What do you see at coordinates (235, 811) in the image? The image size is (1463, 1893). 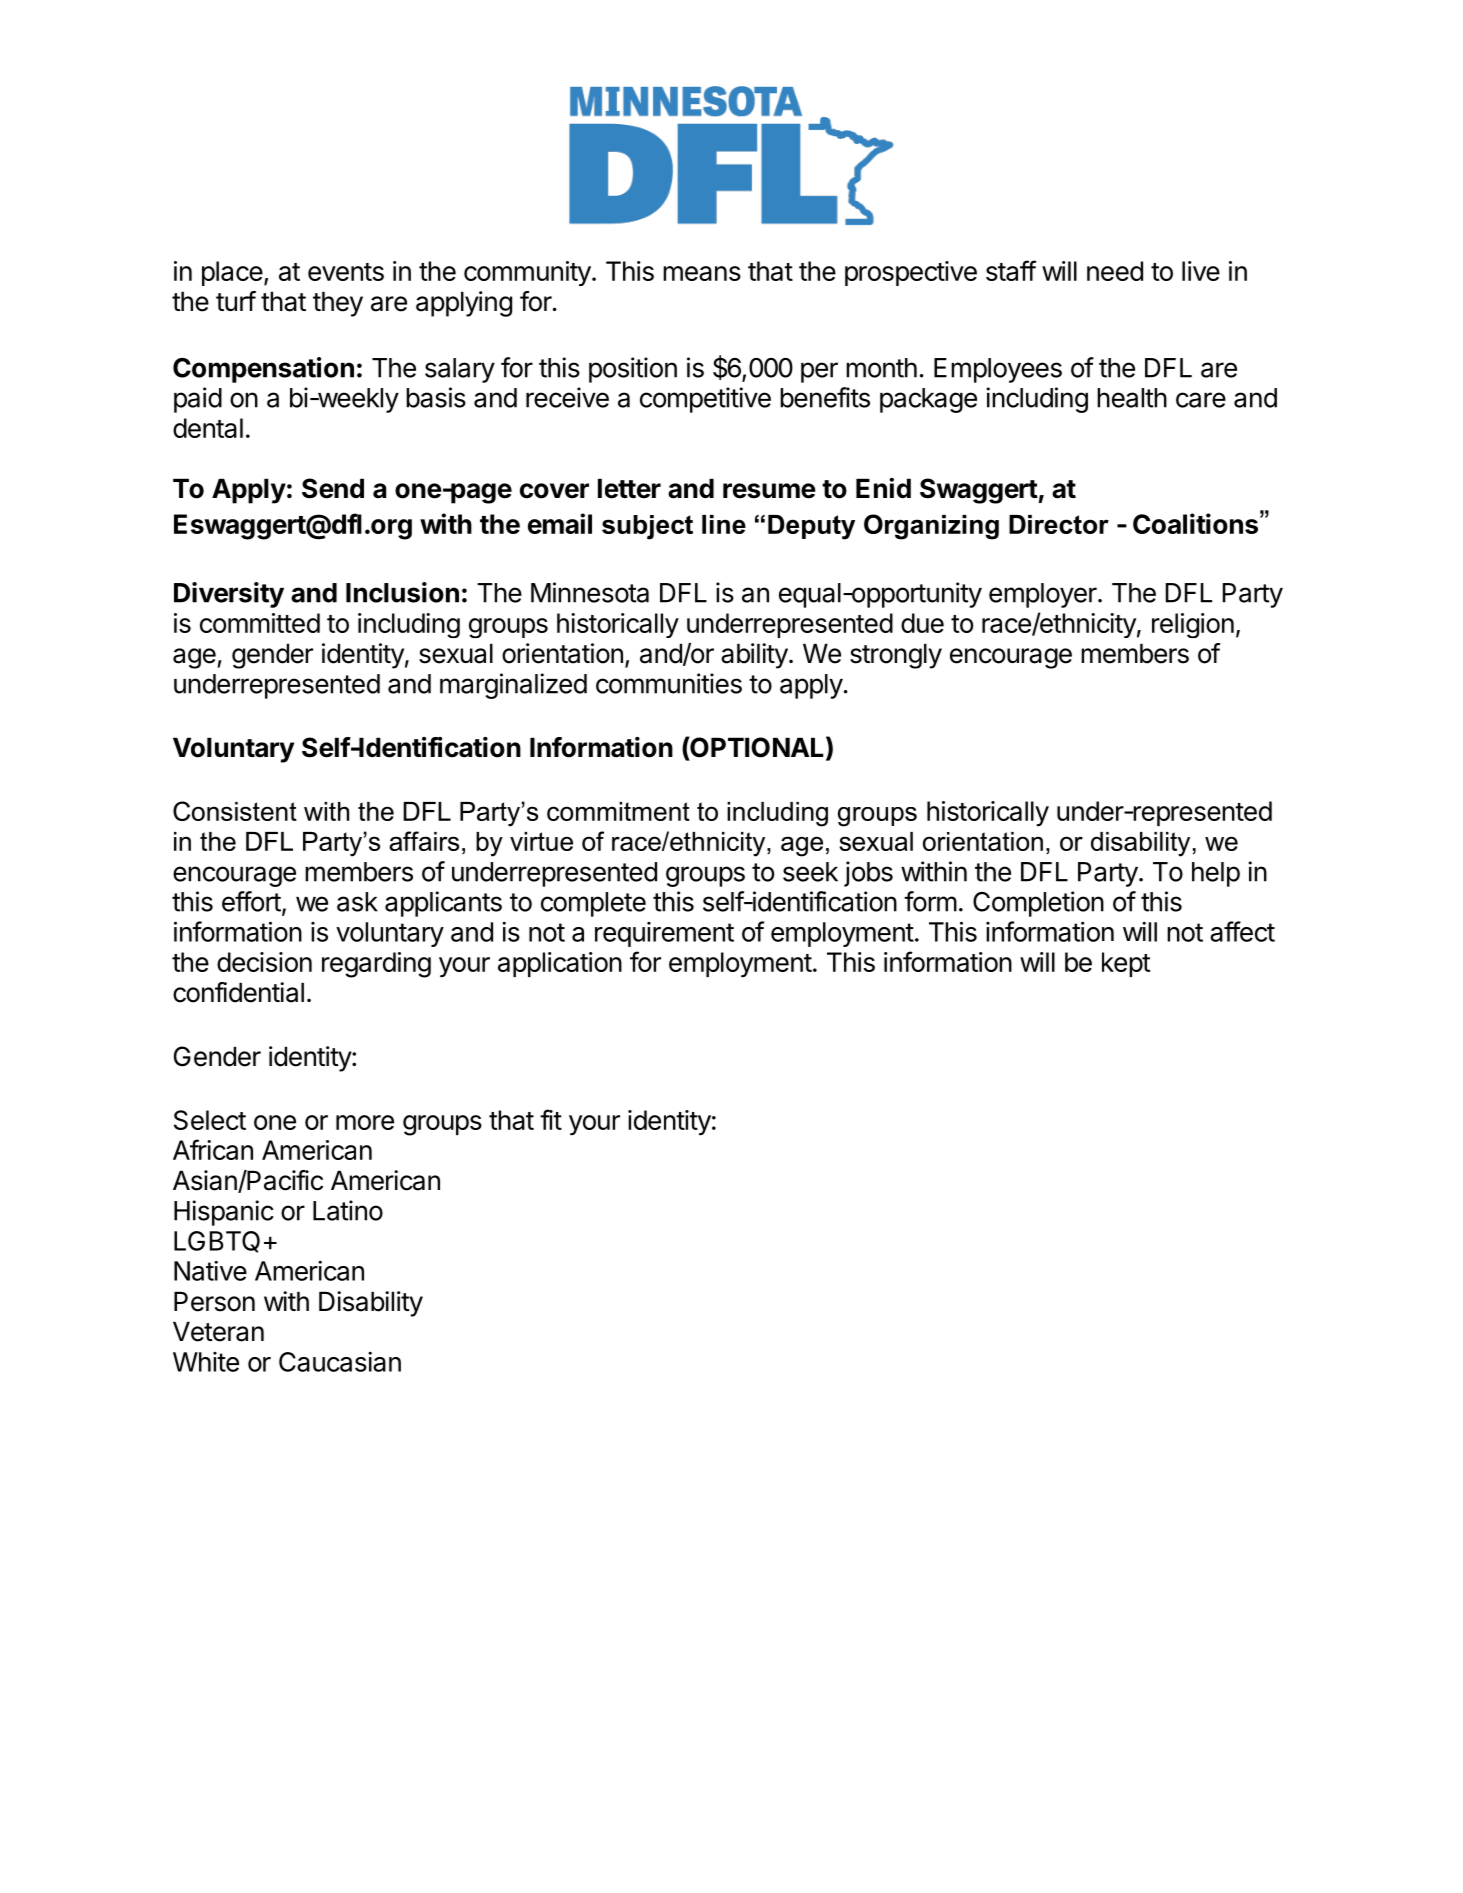 I see `Consistent` at bounding box center [235, 811].
